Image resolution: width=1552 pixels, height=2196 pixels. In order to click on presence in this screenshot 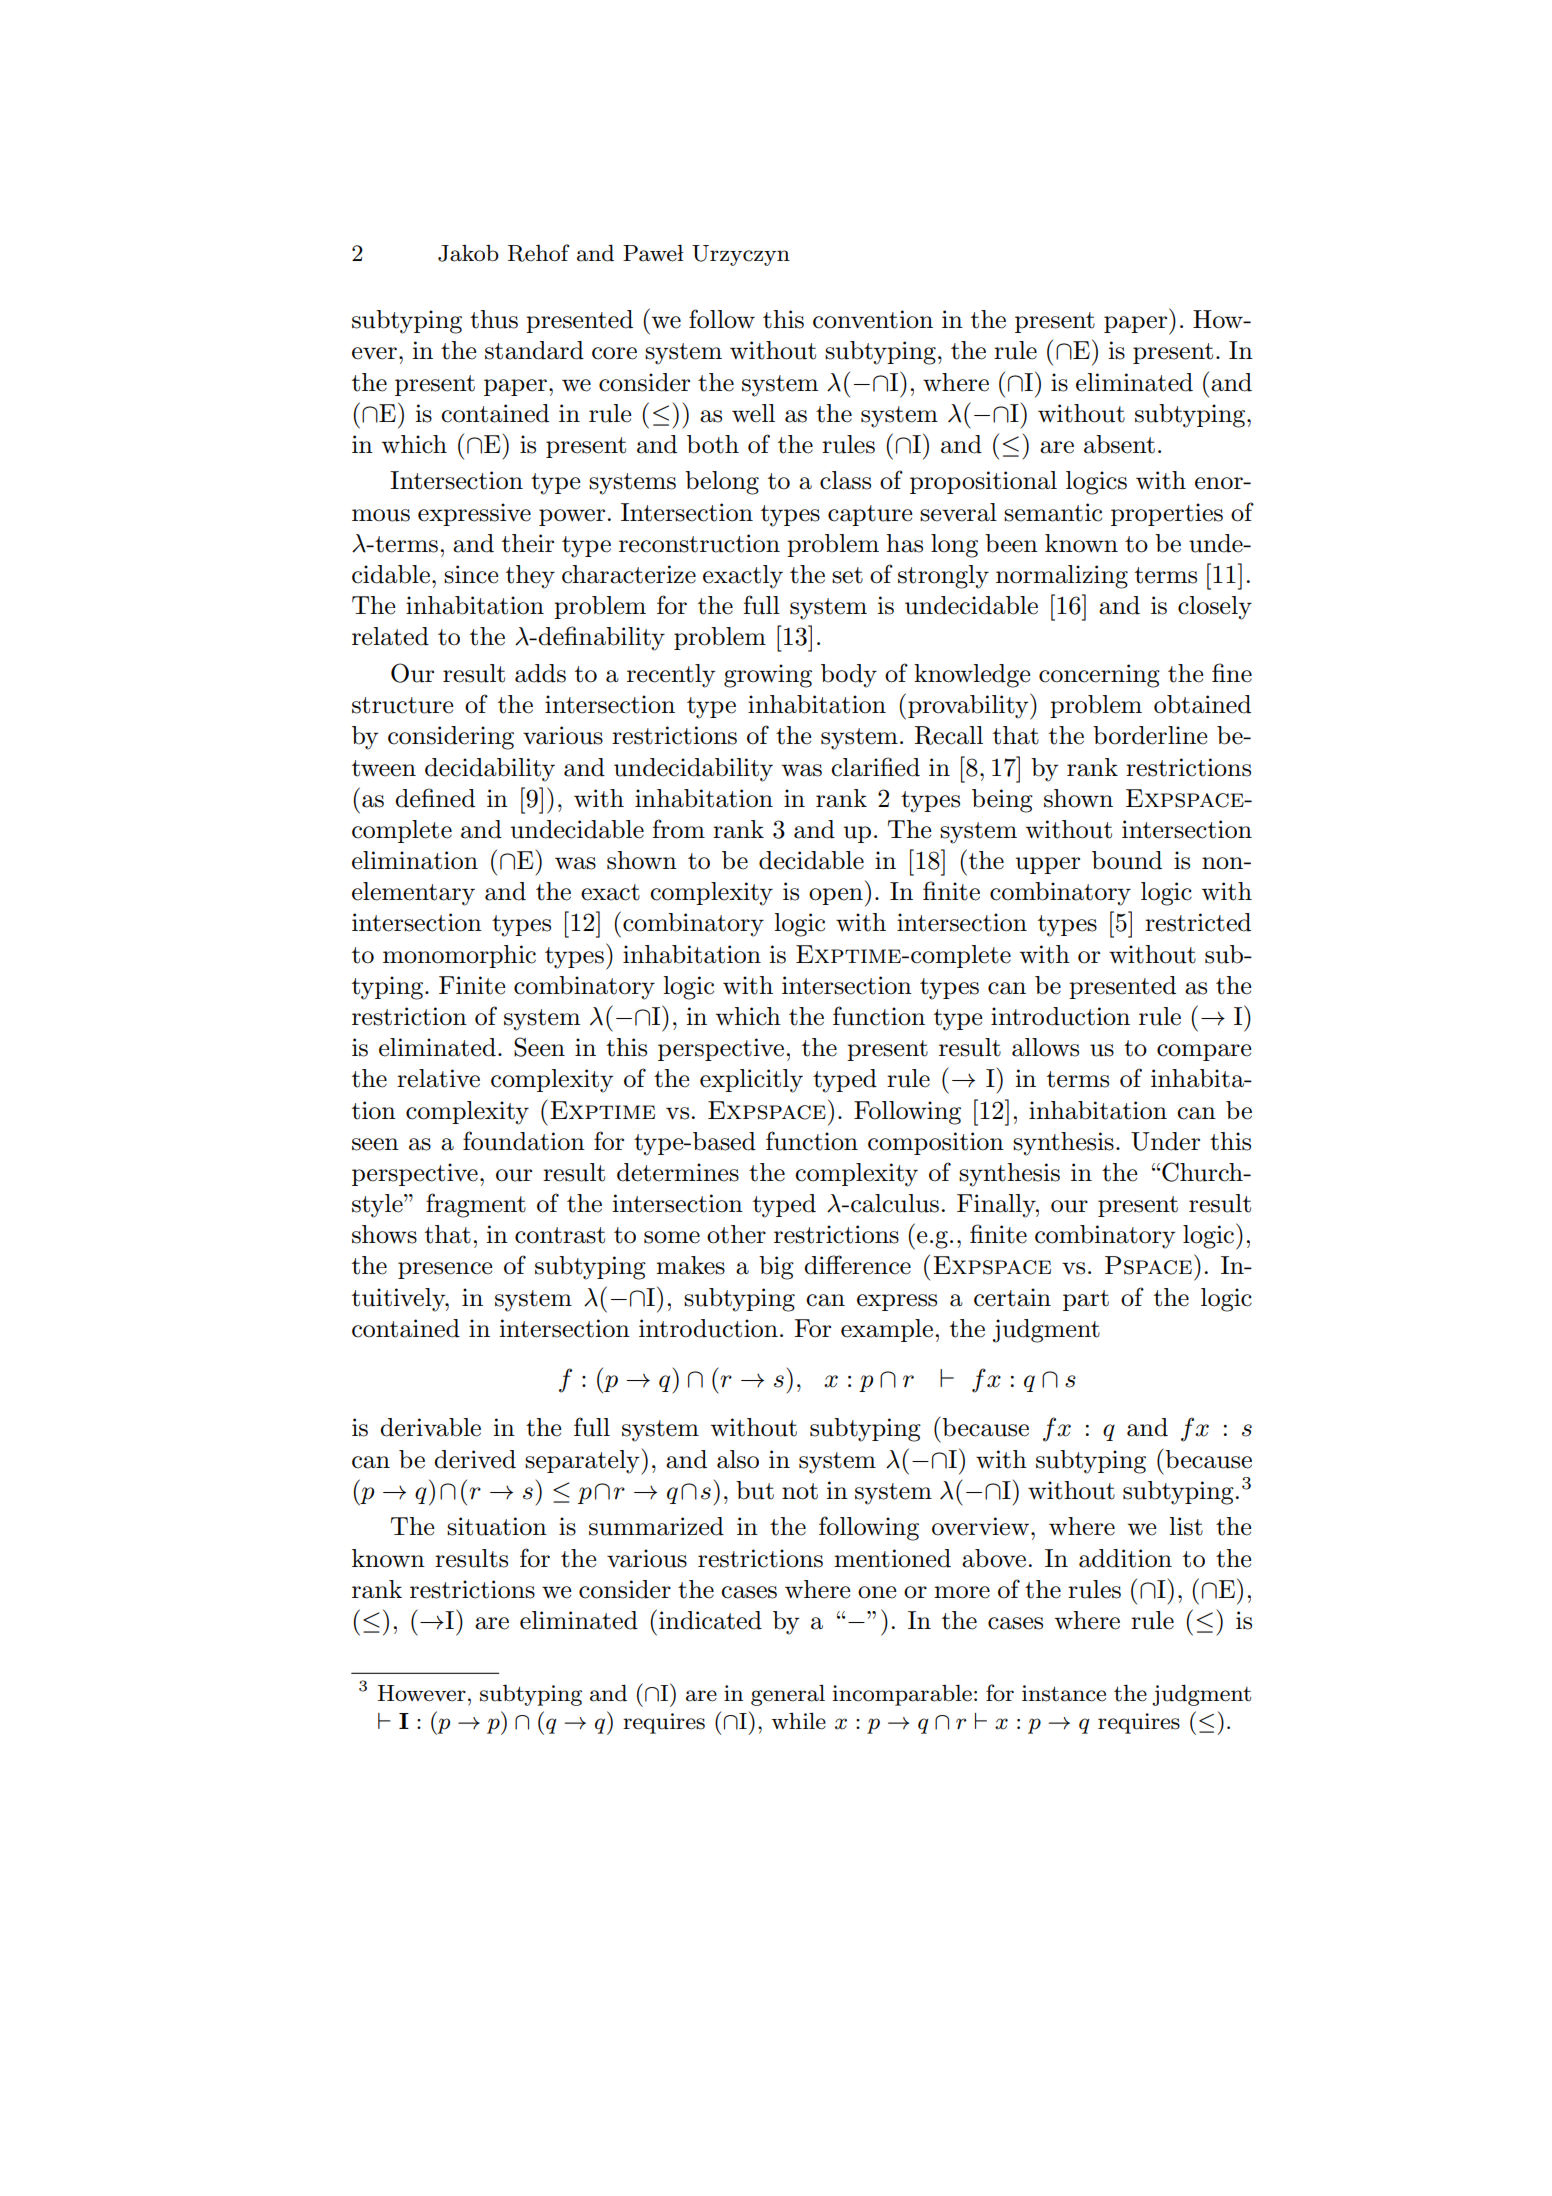, I will do `click(445, 1270)`.
